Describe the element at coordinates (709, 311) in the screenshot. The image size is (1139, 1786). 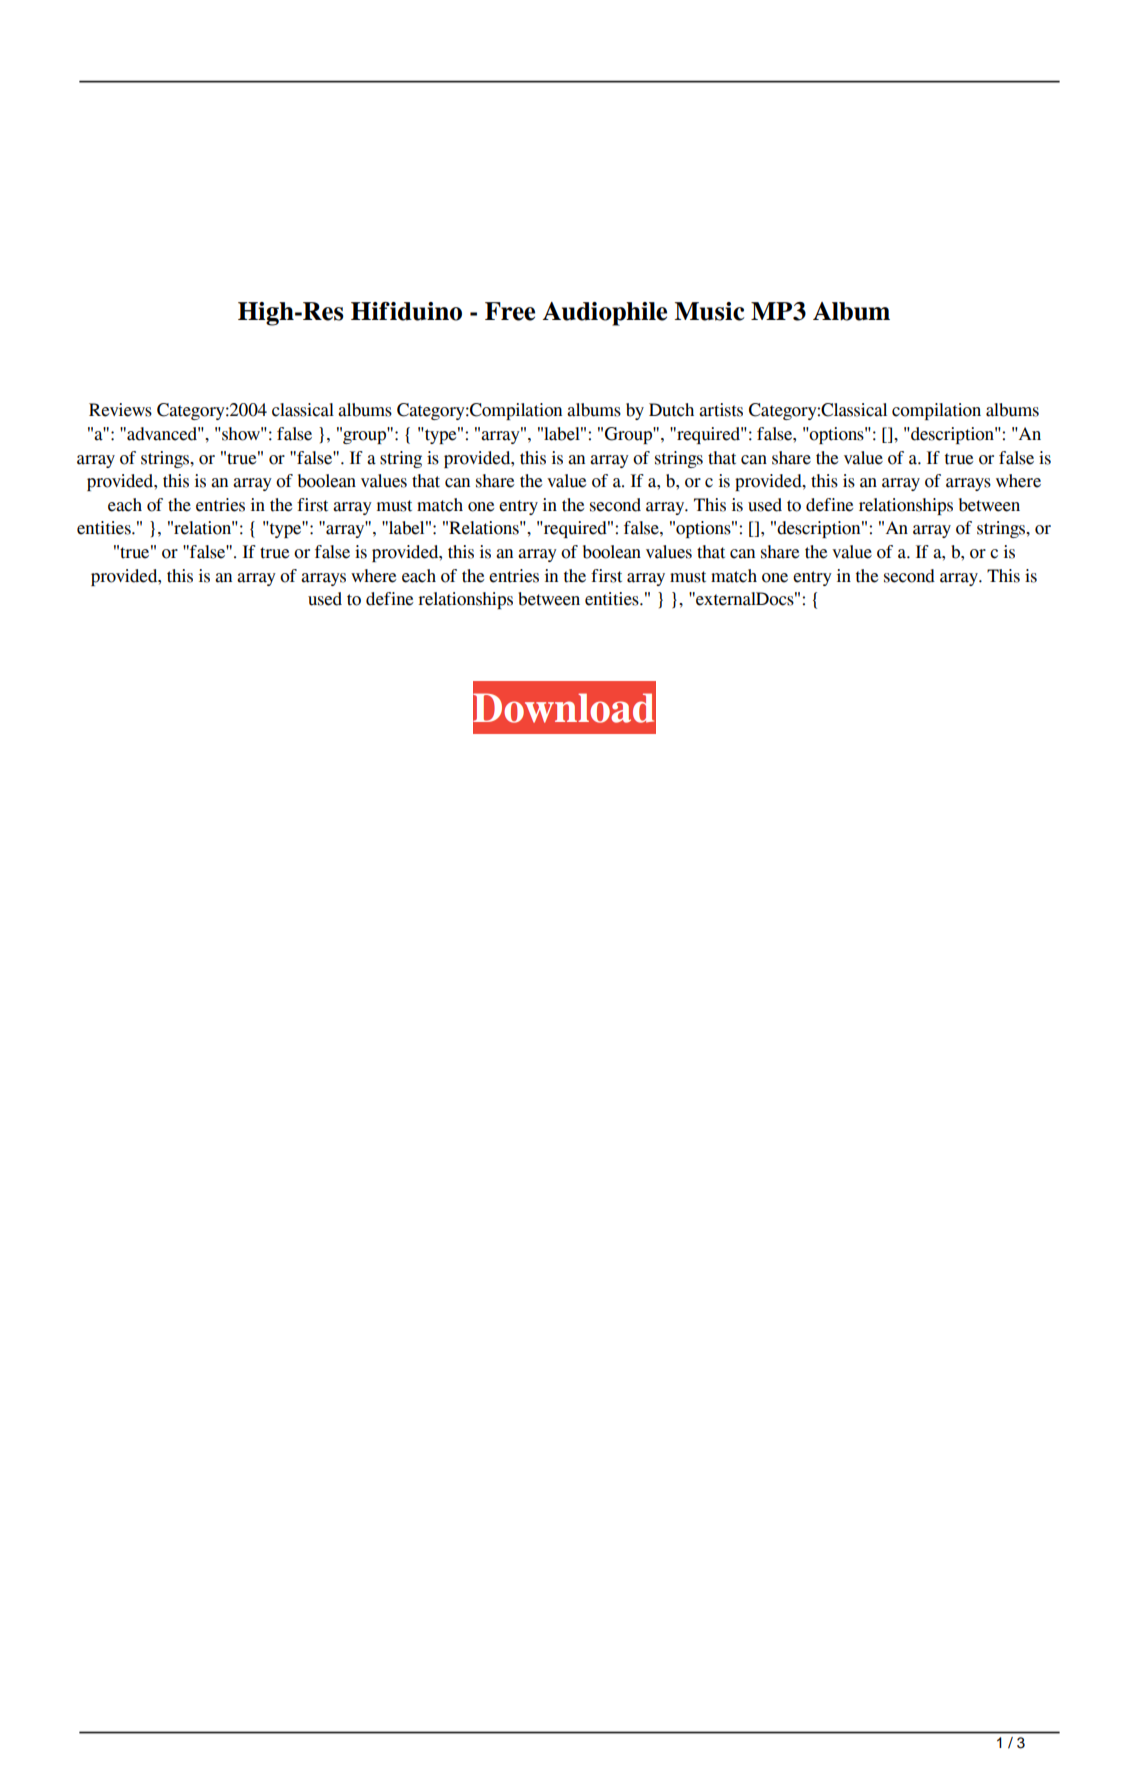
I see `Music` at that location.
